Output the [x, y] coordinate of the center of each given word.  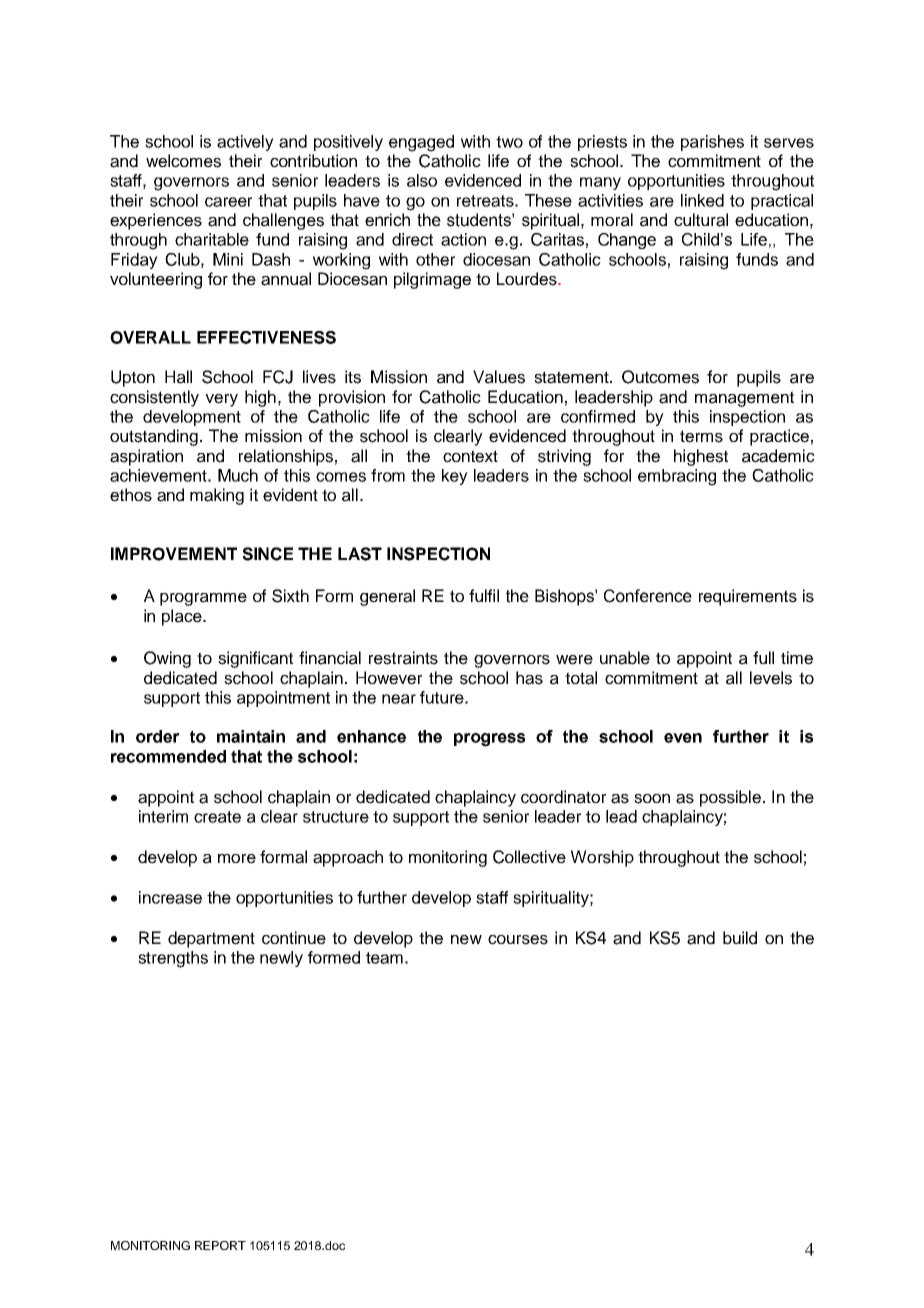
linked [702, 200]
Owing [167, 659]
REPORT [220, 1245]
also [422, 180]
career [228, 202]
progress [489, 740]
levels [771, 678]
